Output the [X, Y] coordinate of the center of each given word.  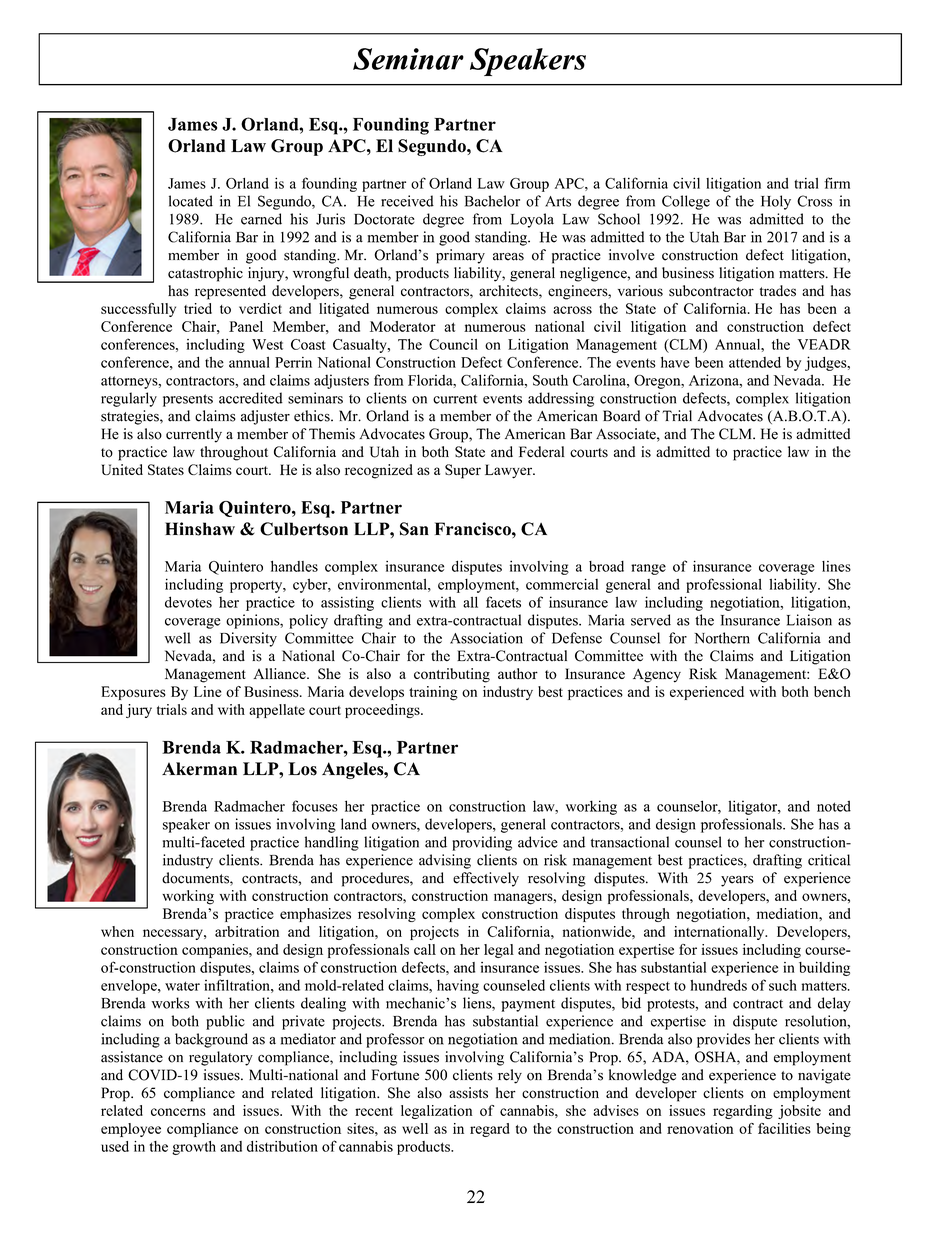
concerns [178, 1112]
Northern [722, 638]
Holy [776, 202]
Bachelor [492, 201]
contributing [452, 675]
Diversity [248, 639]
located [191, 201]
